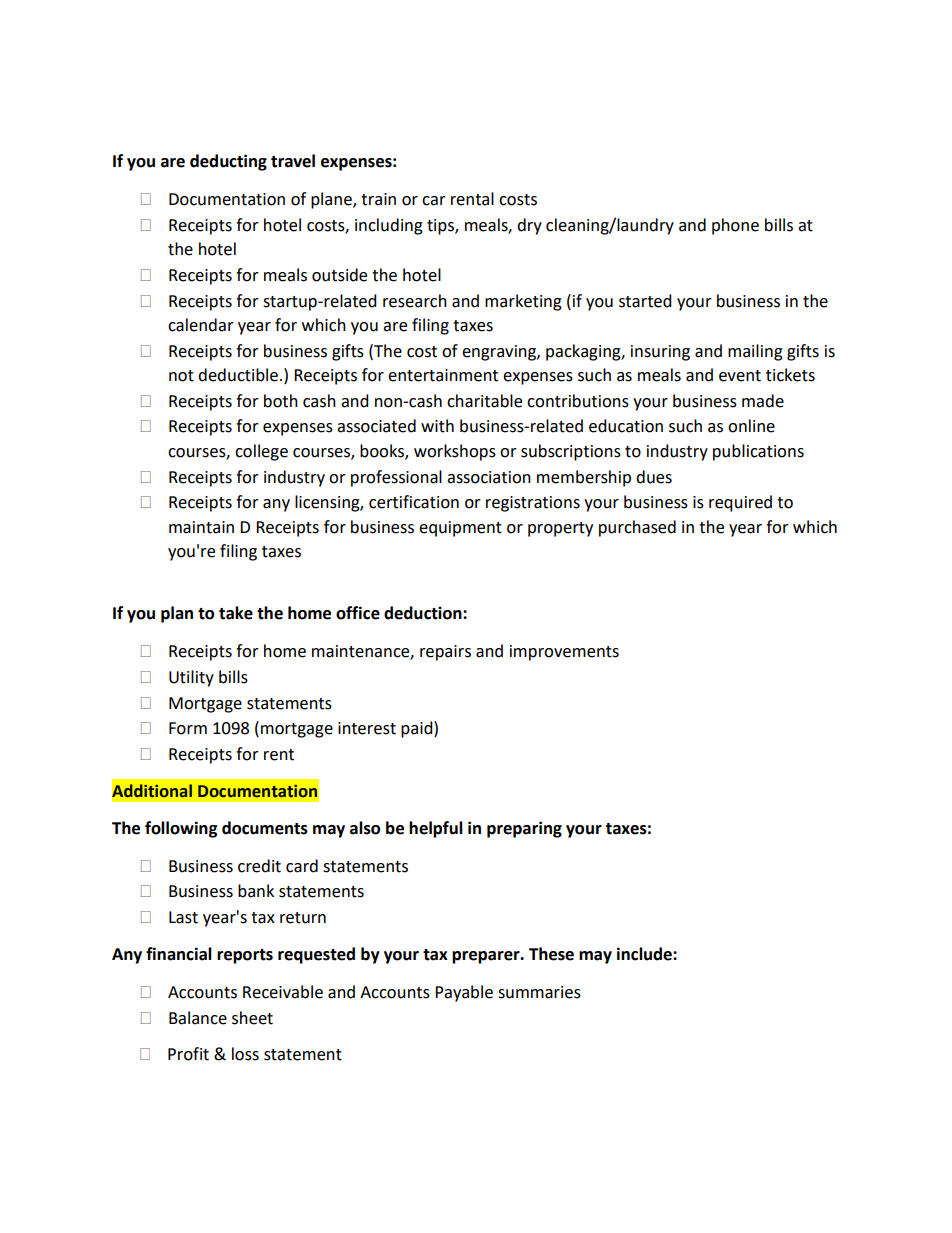  I want to click on phone, so click(735, 226).
